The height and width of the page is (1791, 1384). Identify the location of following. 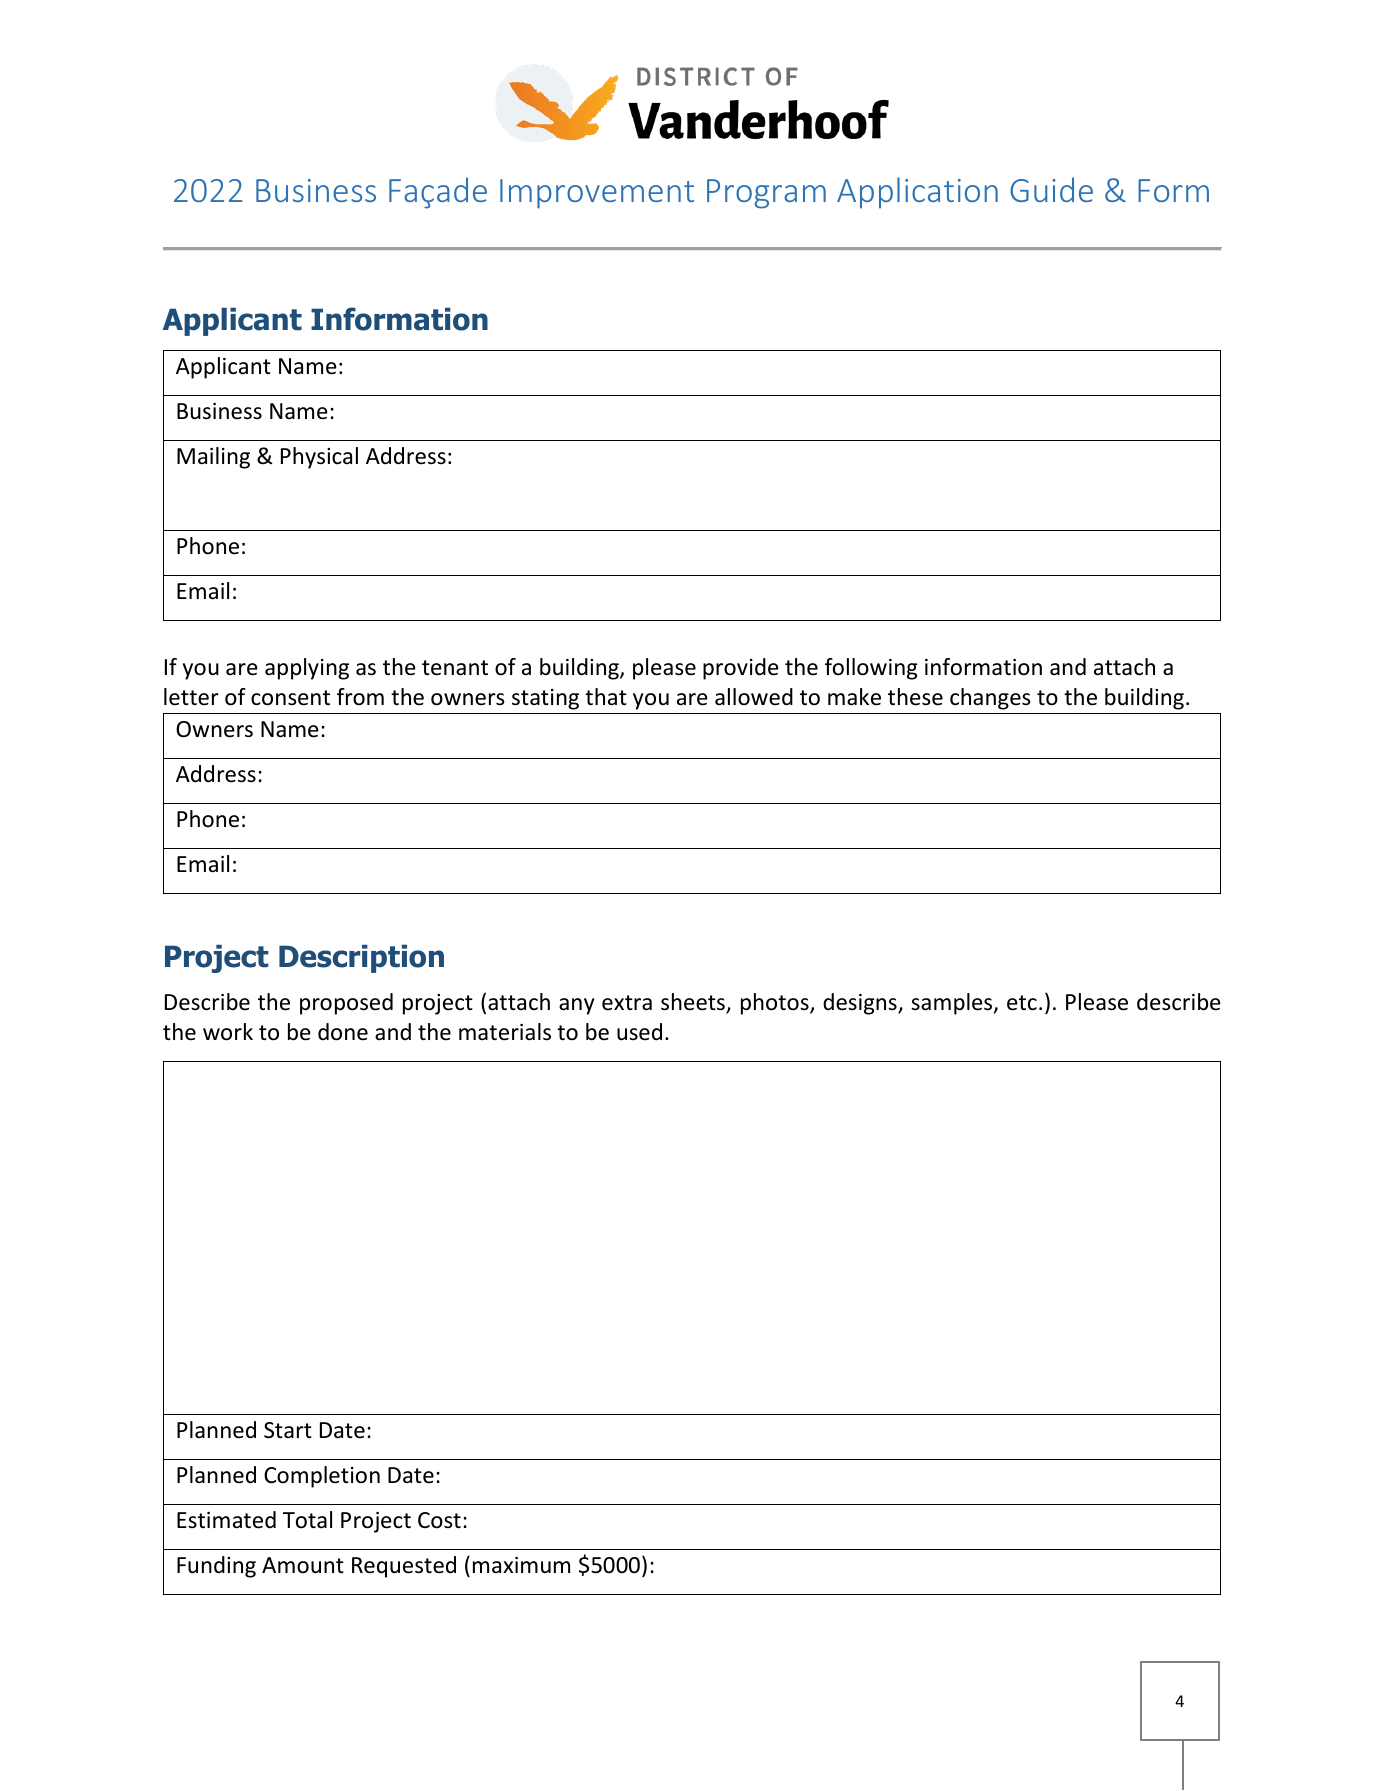
(871, 669).
